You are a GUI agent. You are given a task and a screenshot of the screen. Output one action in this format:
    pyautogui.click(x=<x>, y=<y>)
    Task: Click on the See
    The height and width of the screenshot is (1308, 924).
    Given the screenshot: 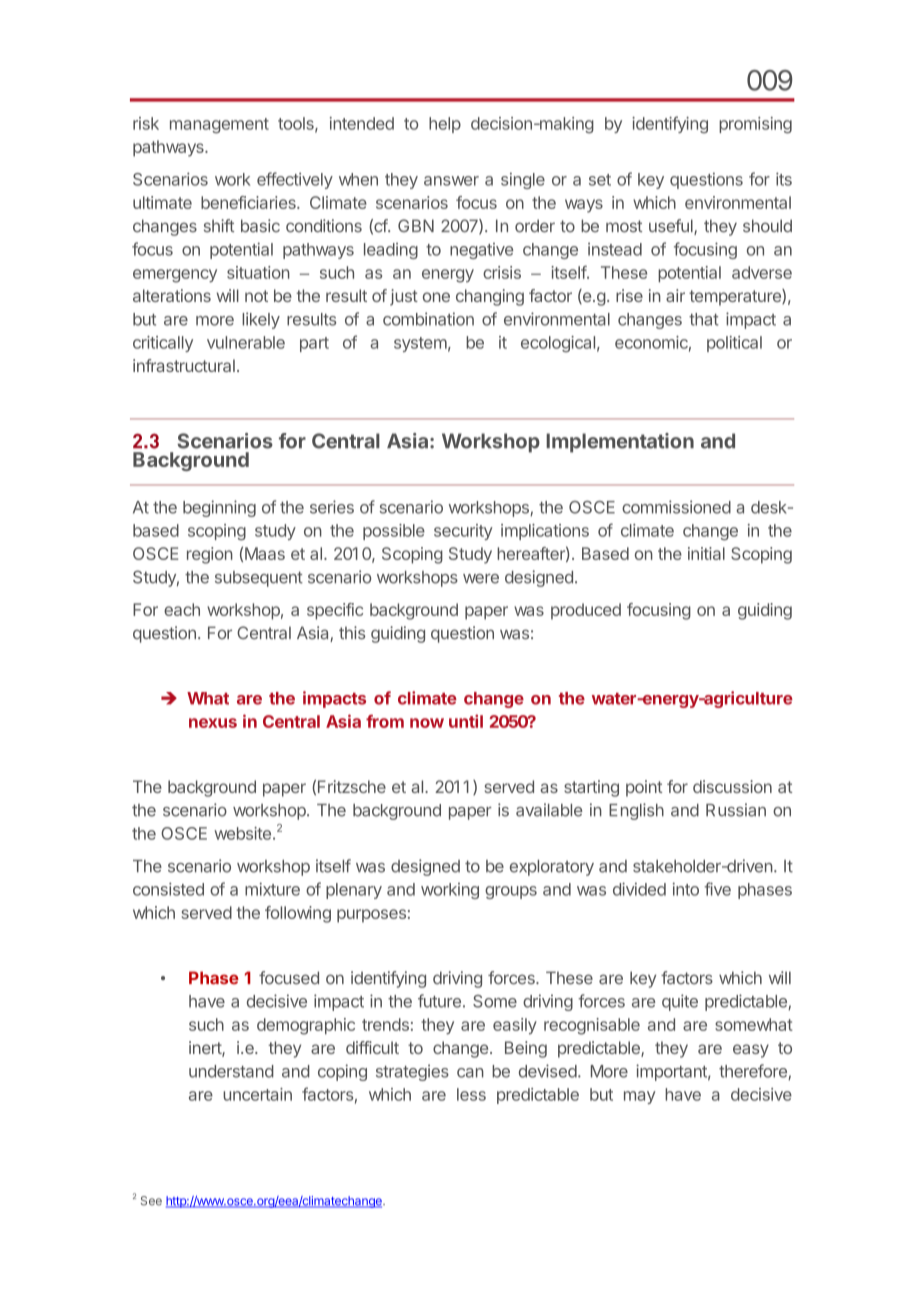 What is the action you would take?
    pyautogui.click(x=151, y=1201)
